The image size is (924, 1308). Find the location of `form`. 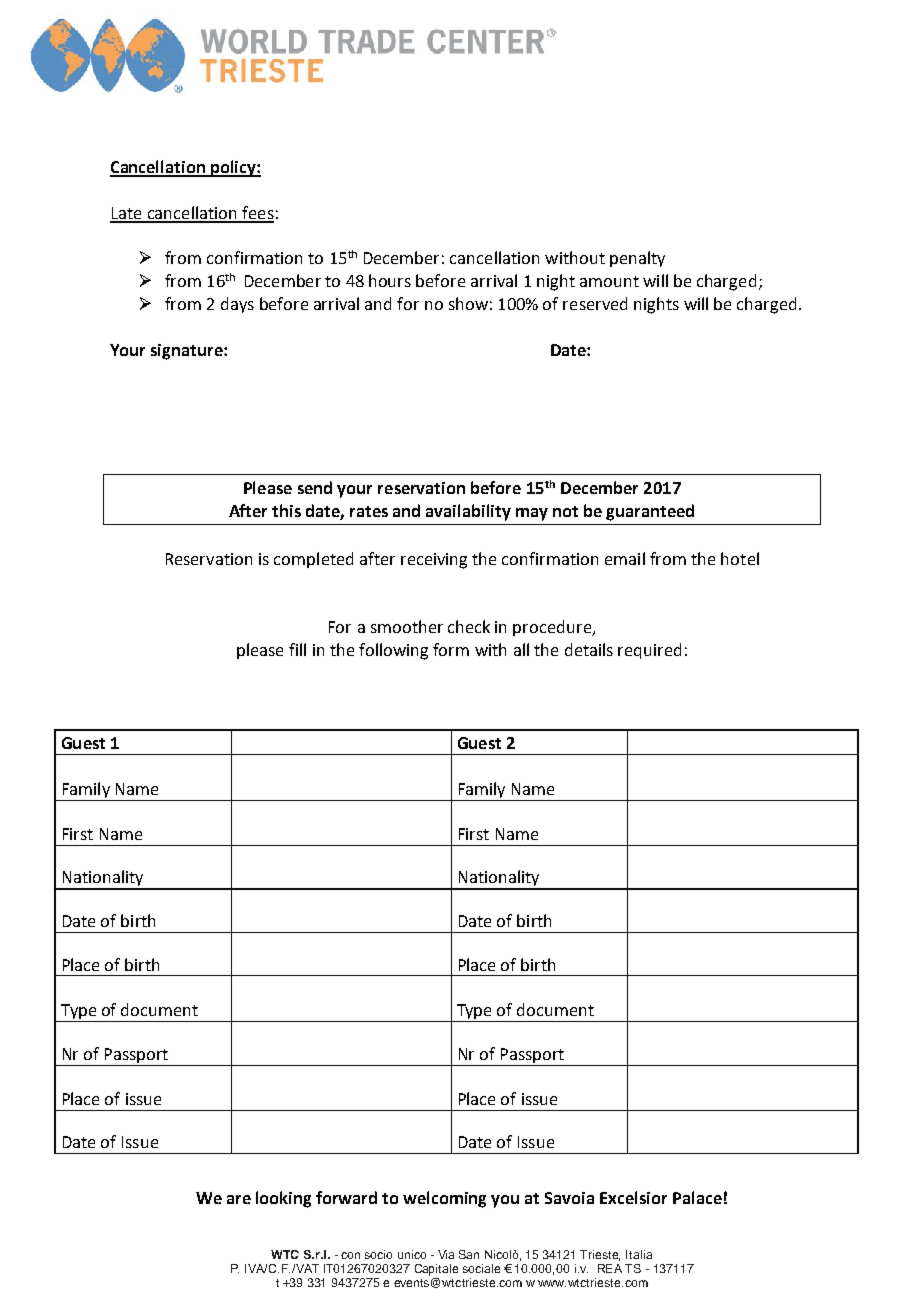

form is located at coordinates (451, 649).
